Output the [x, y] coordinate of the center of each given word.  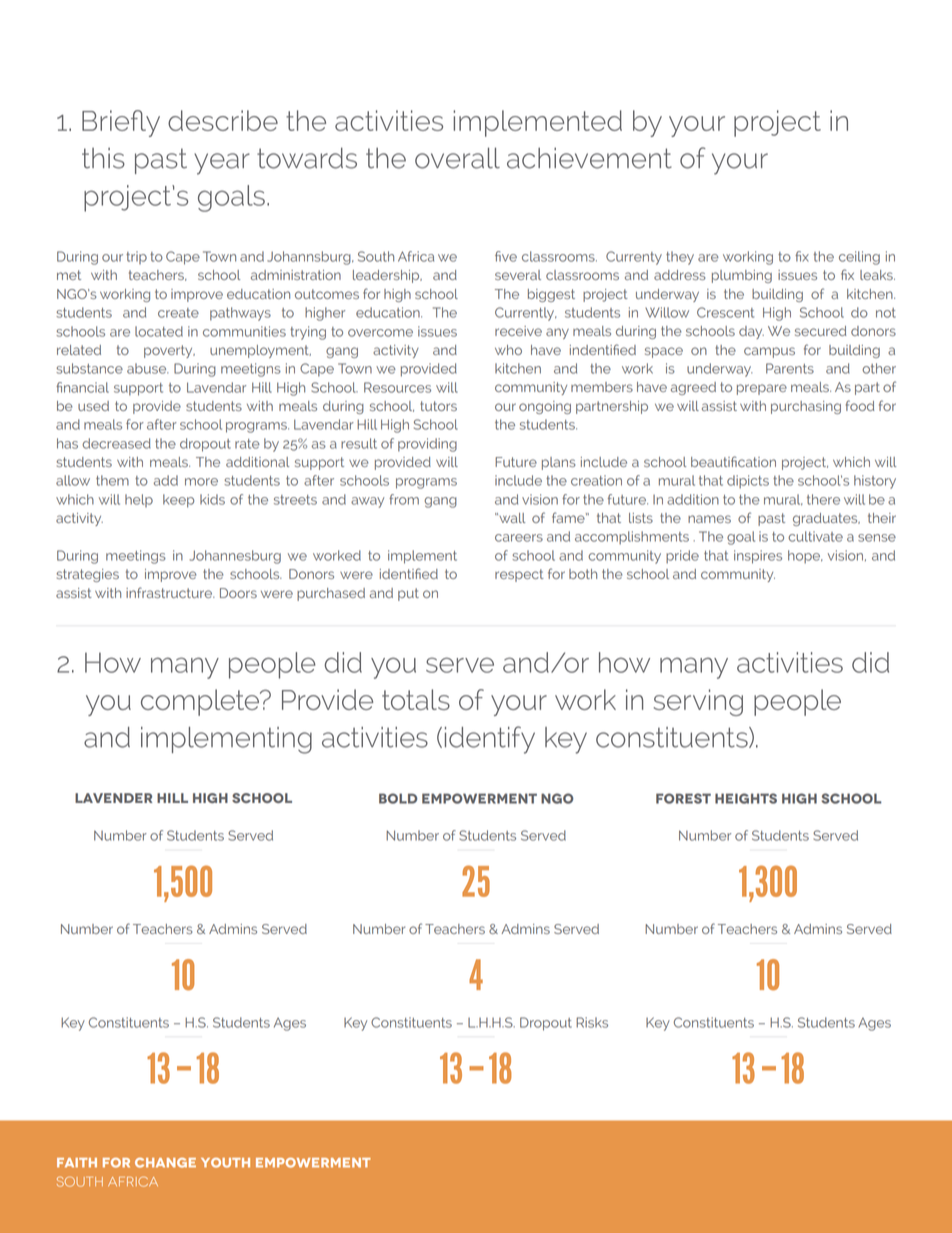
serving [698, 702]
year [222, 164]
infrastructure [170, 592]
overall [457, 158]
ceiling [859, 258]
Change [165, 1163]
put [408, 594]
